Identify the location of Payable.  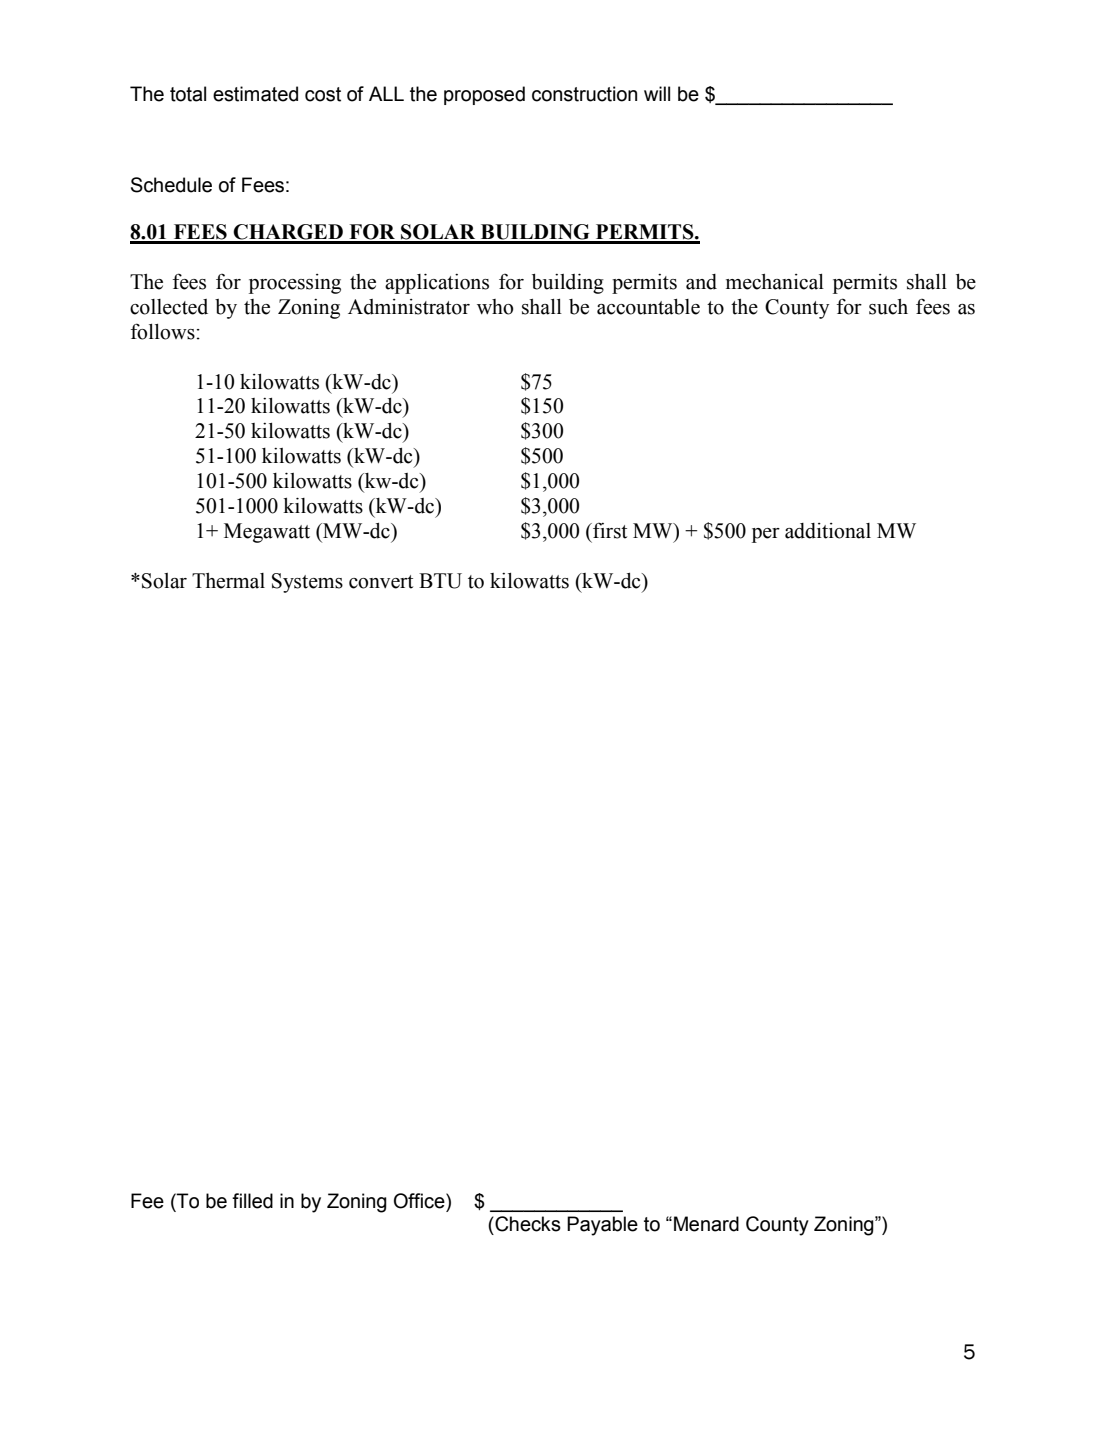
(602, 1226).
